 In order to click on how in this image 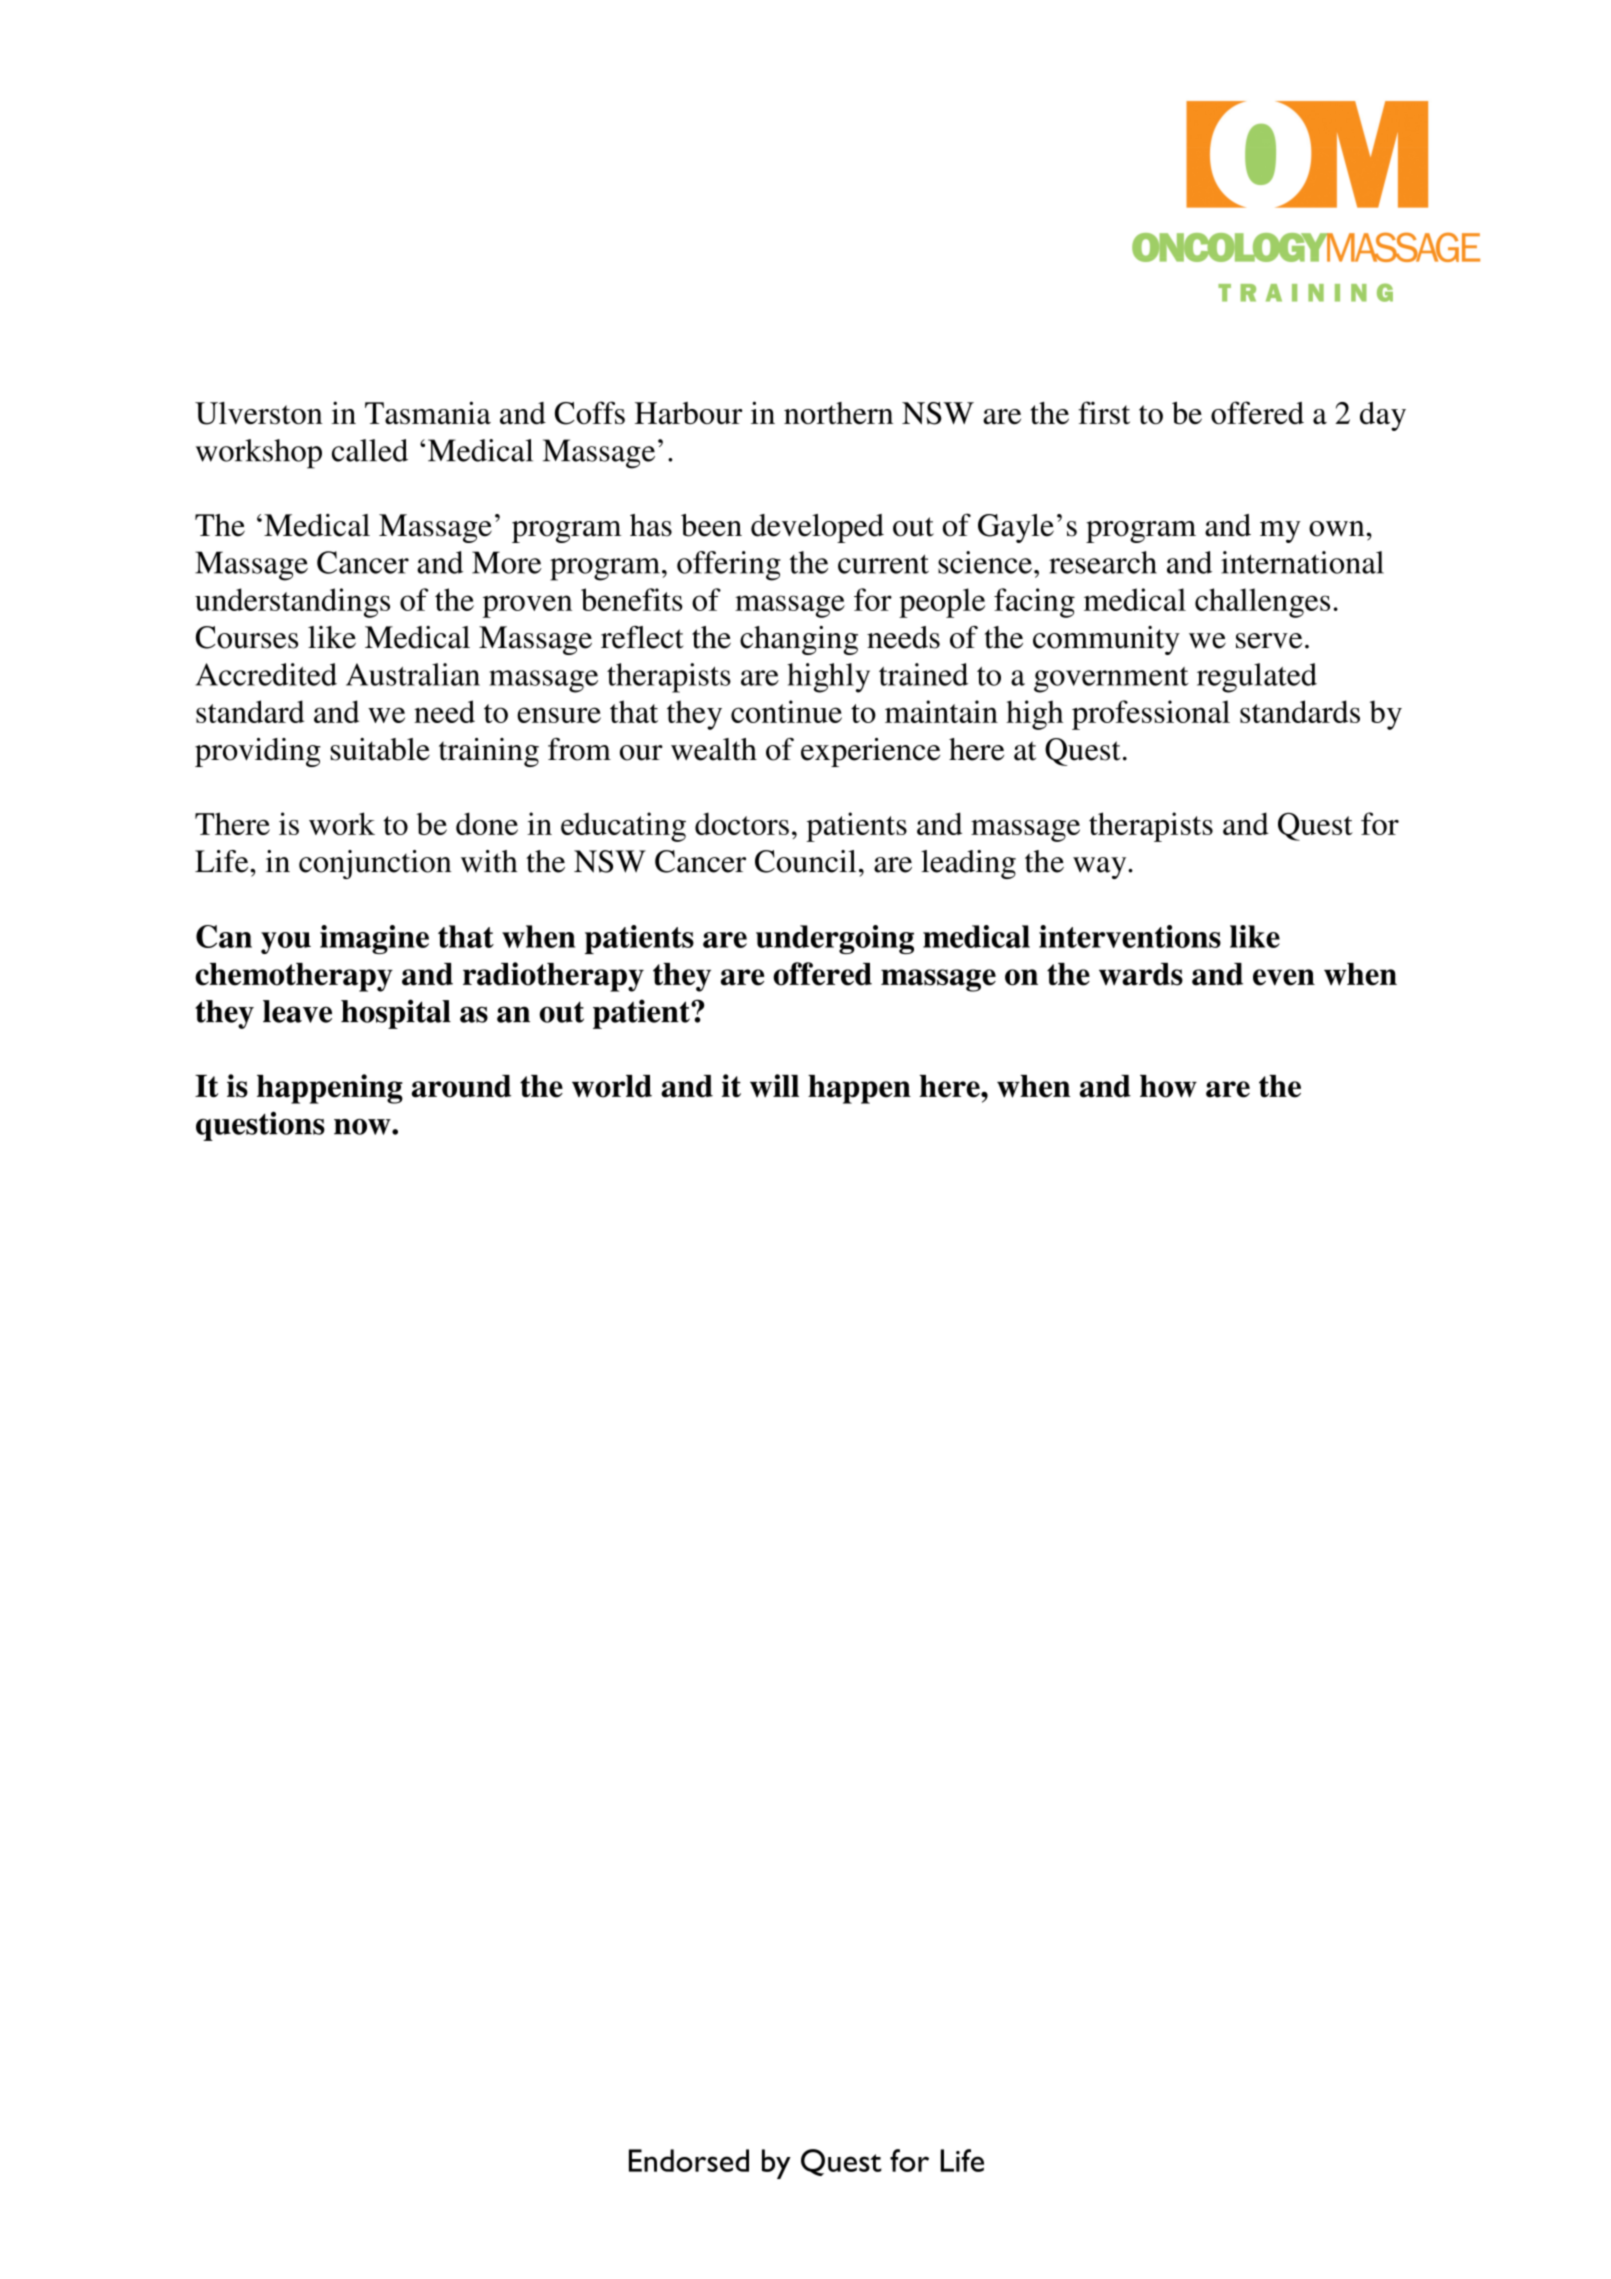, I will do `click(1168, 1086)`.
